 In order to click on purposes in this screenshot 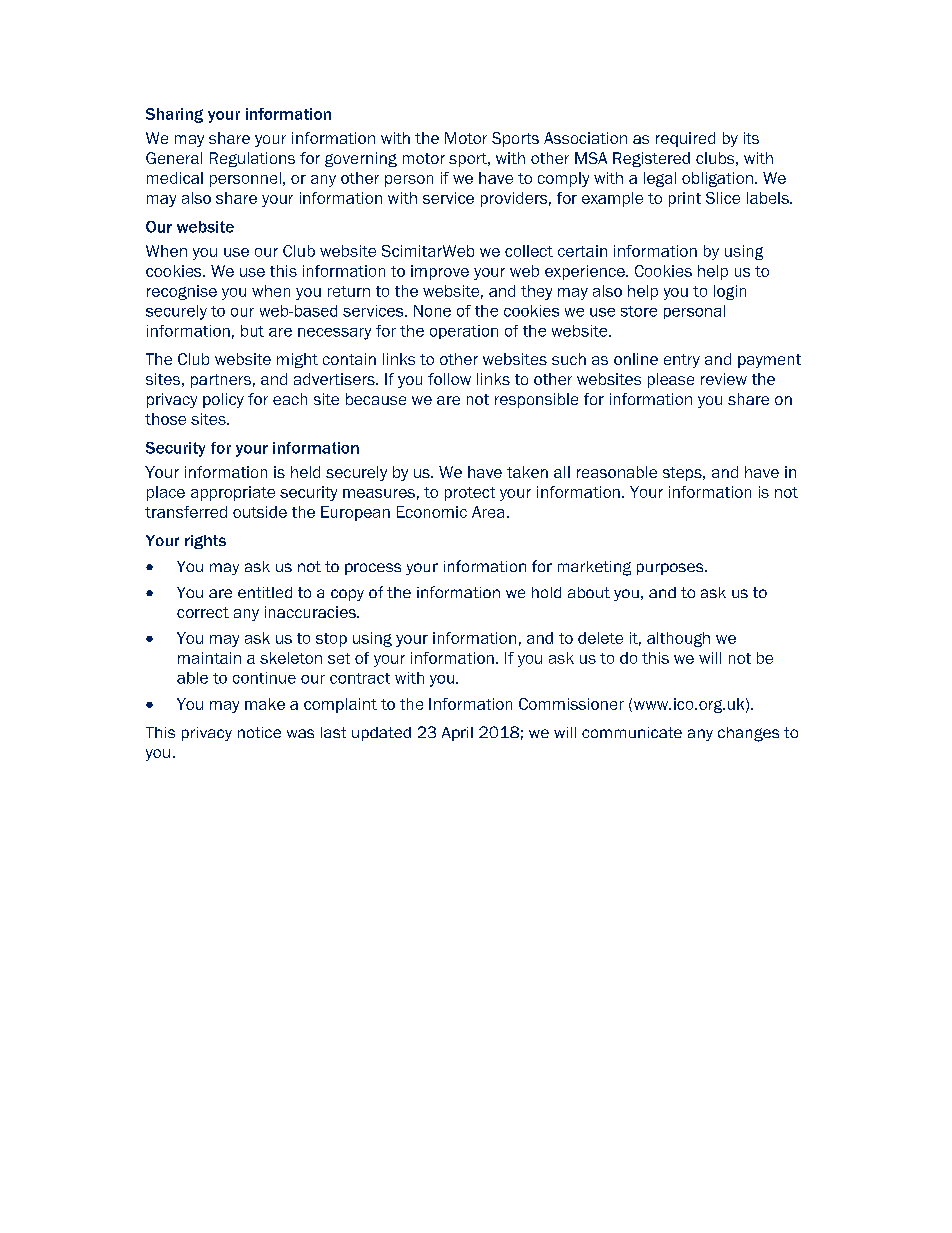, I will do `click(671, 569)`.
